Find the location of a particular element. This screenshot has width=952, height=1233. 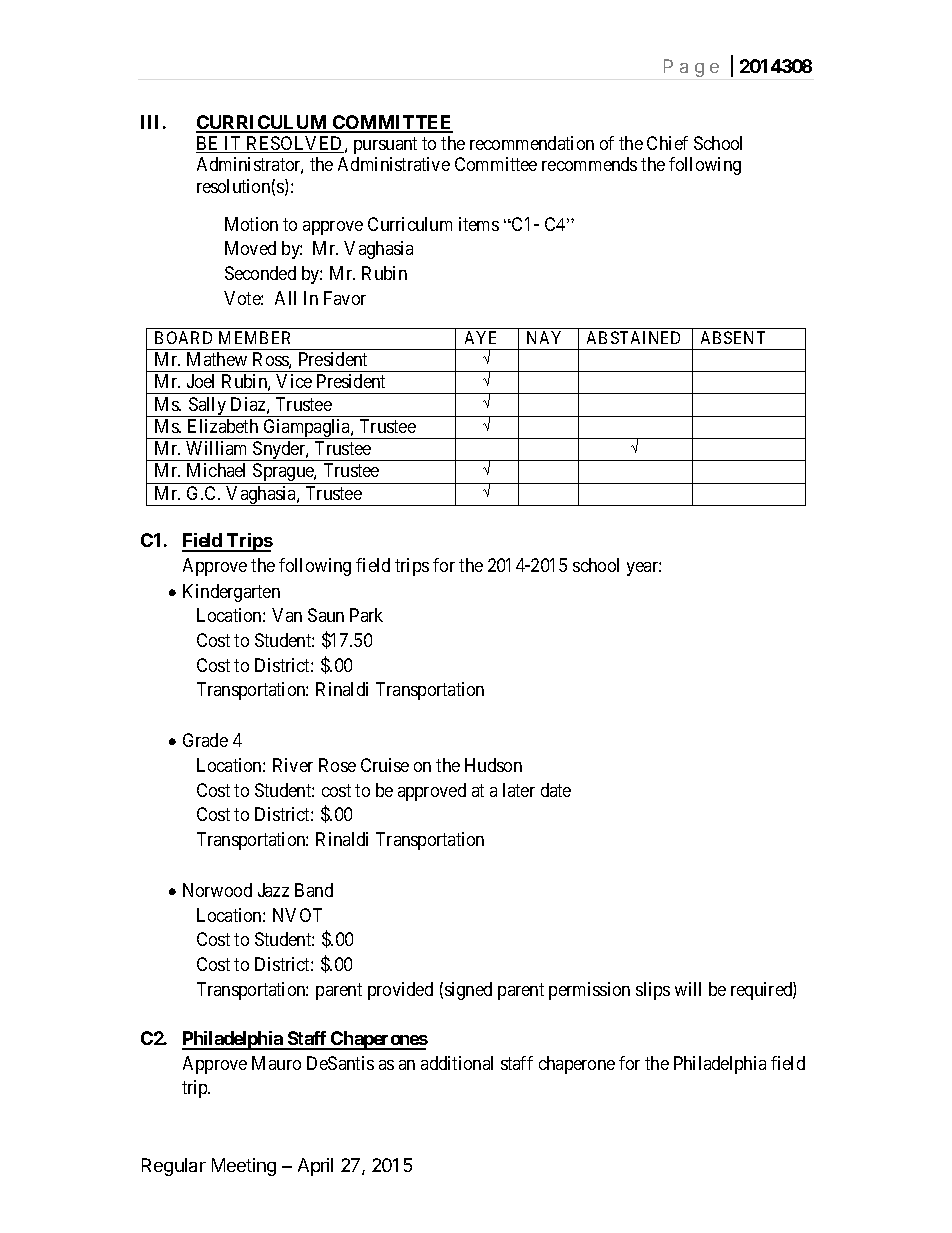

date is located at coordinates (556, 790).
